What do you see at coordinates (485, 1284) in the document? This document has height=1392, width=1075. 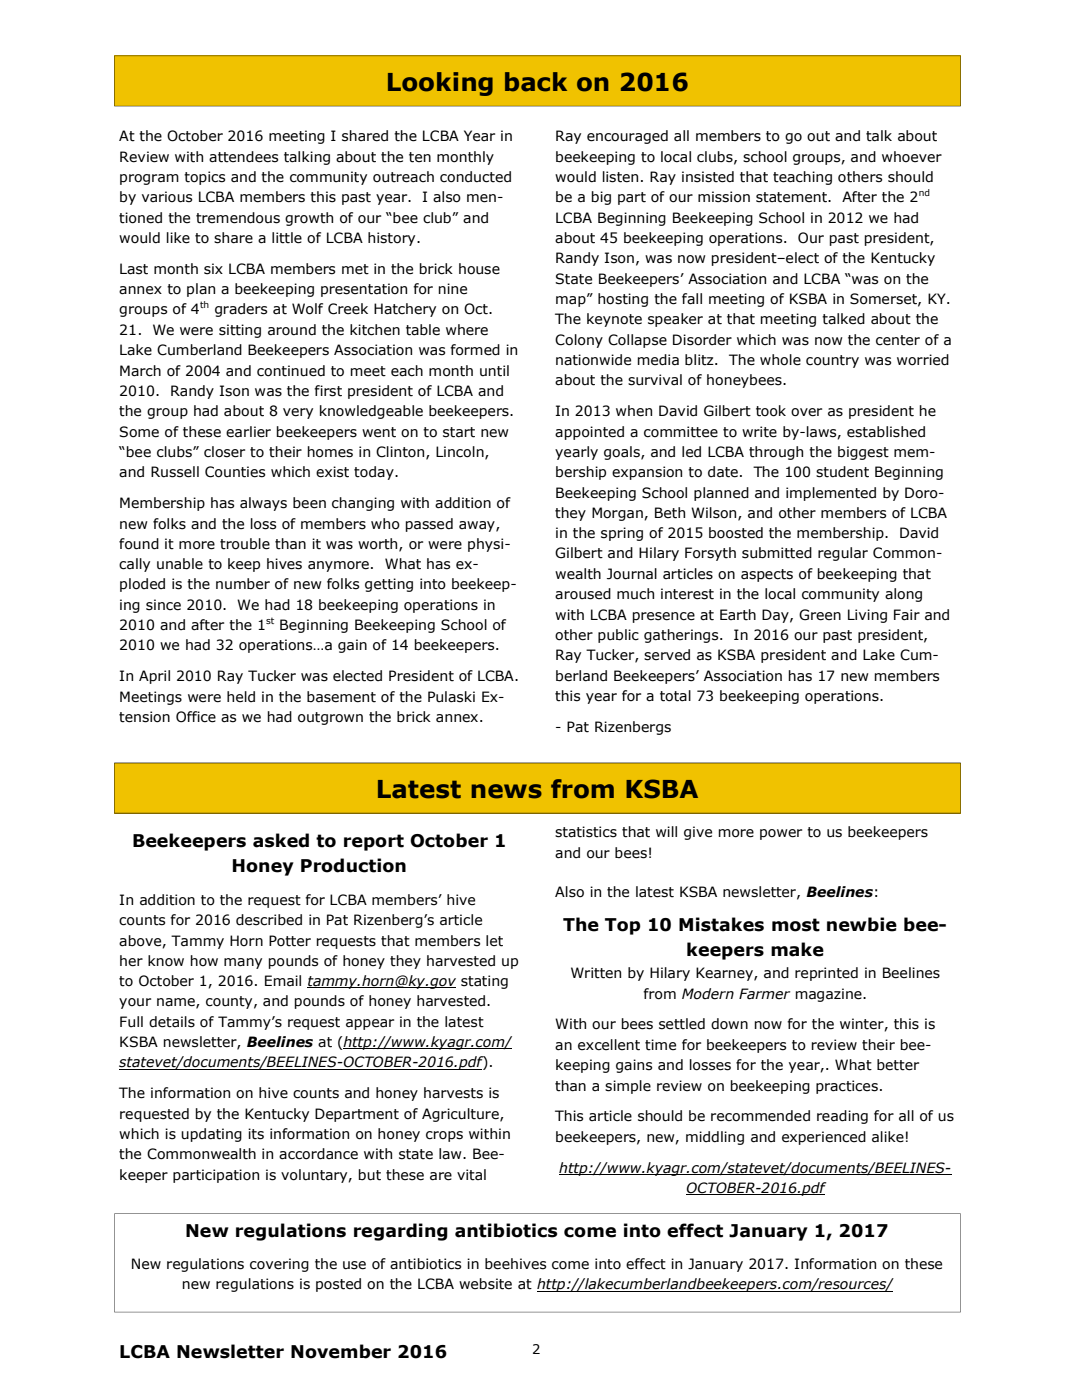 I see `website` at bounding box center [485, 1284].
